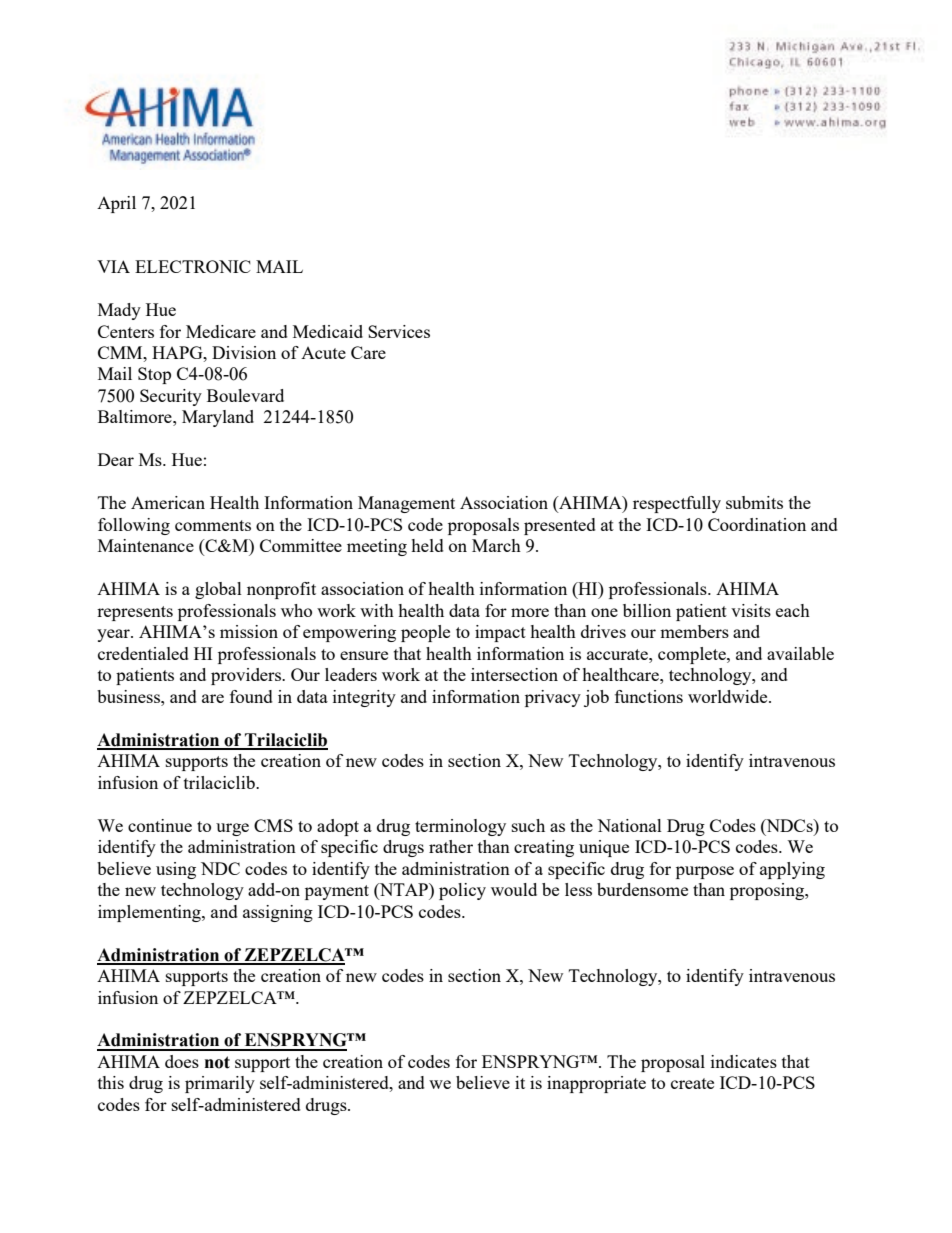 This screenshot has height=1233, width=952. I want to click on Services, so click(399, 331).
